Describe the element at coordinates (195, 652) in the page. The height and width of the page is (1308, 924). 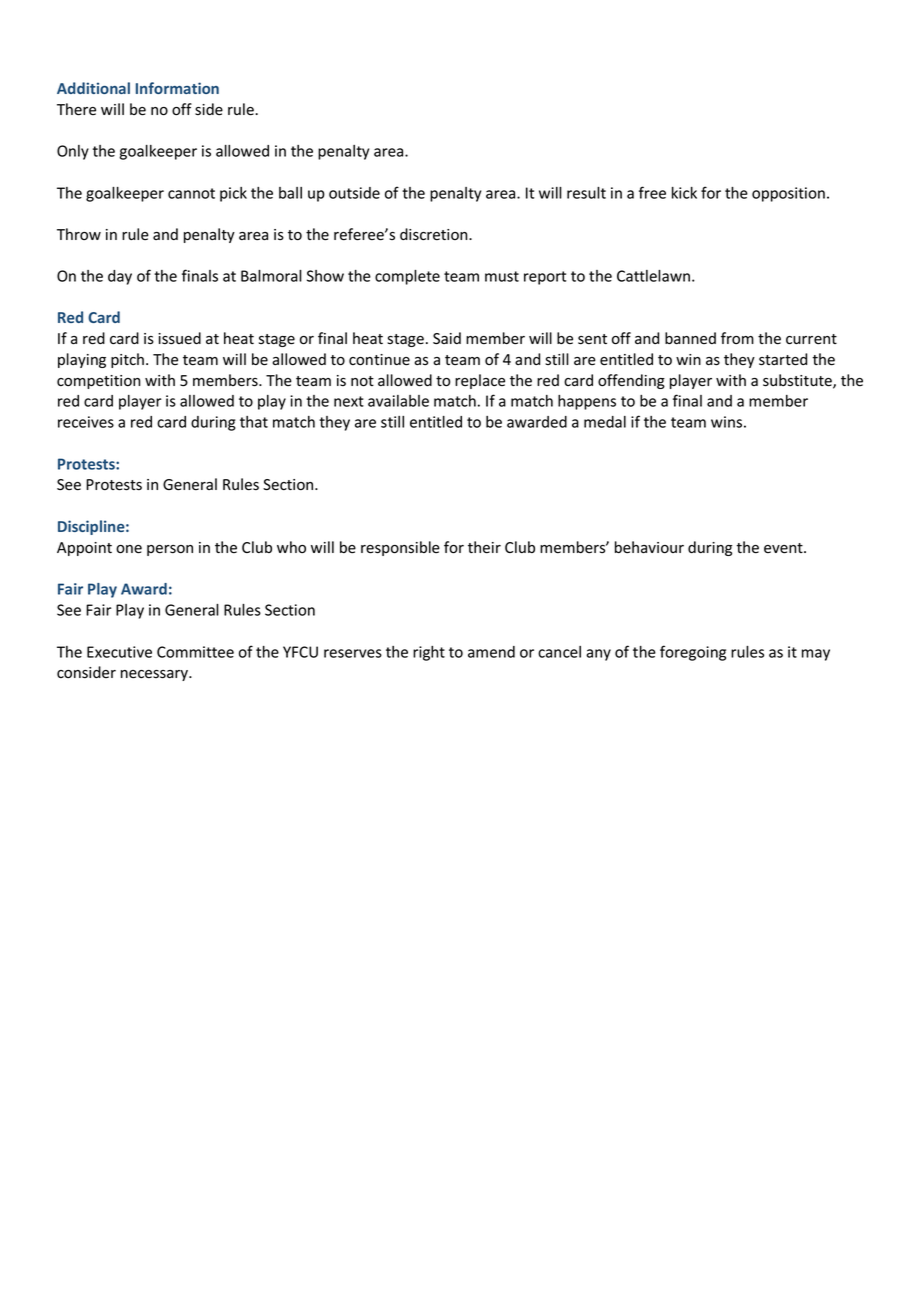
I see `Committee` at that location.
